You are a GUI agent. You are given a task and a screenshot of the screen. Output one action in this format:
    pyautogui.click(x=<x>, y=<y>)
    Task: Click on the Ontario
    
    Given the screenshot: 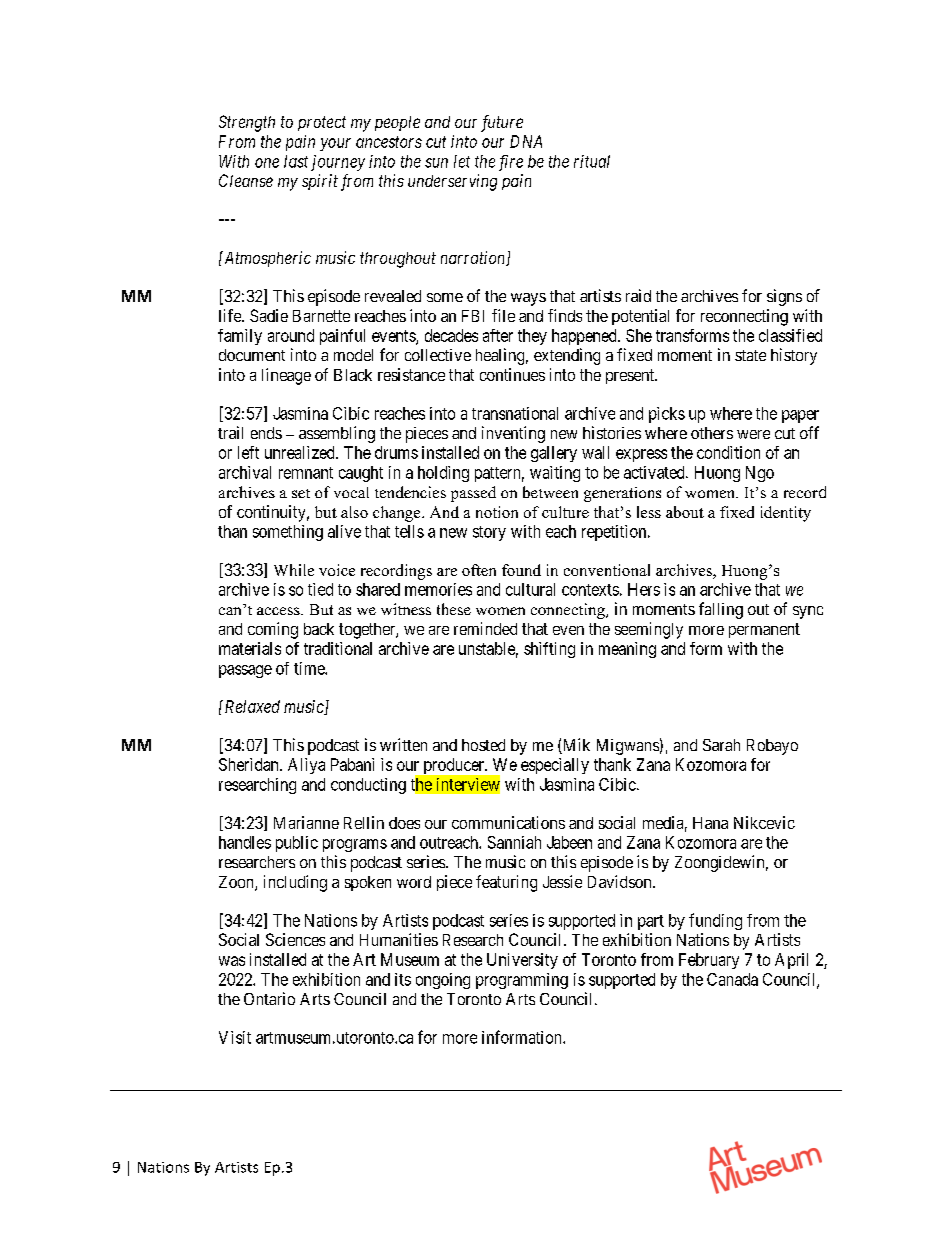 What is the action you would take?
    pyautogui.click(x=269, y=998)
